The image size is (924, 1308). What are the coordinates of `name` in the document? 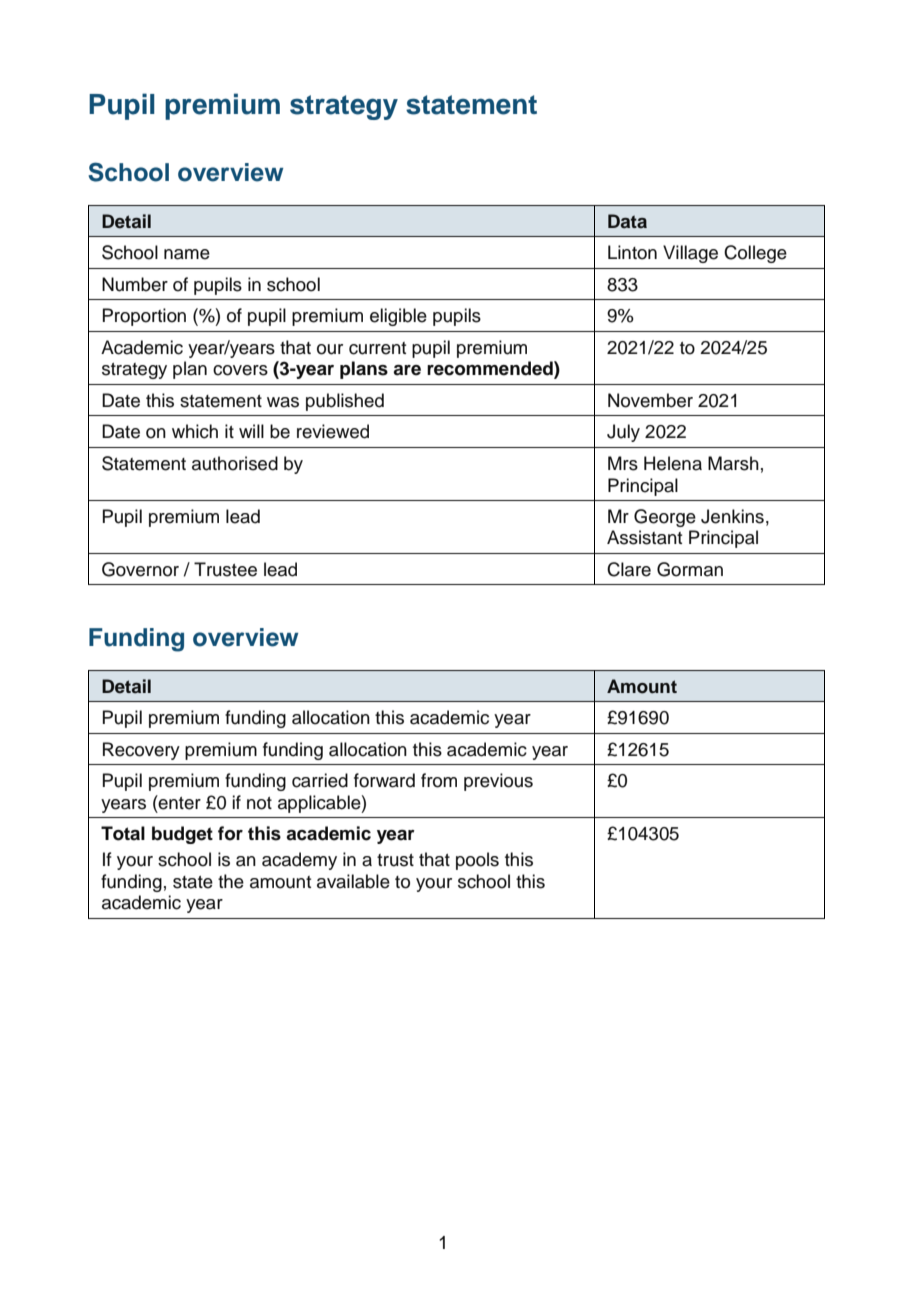 It's located at (187, 254).
